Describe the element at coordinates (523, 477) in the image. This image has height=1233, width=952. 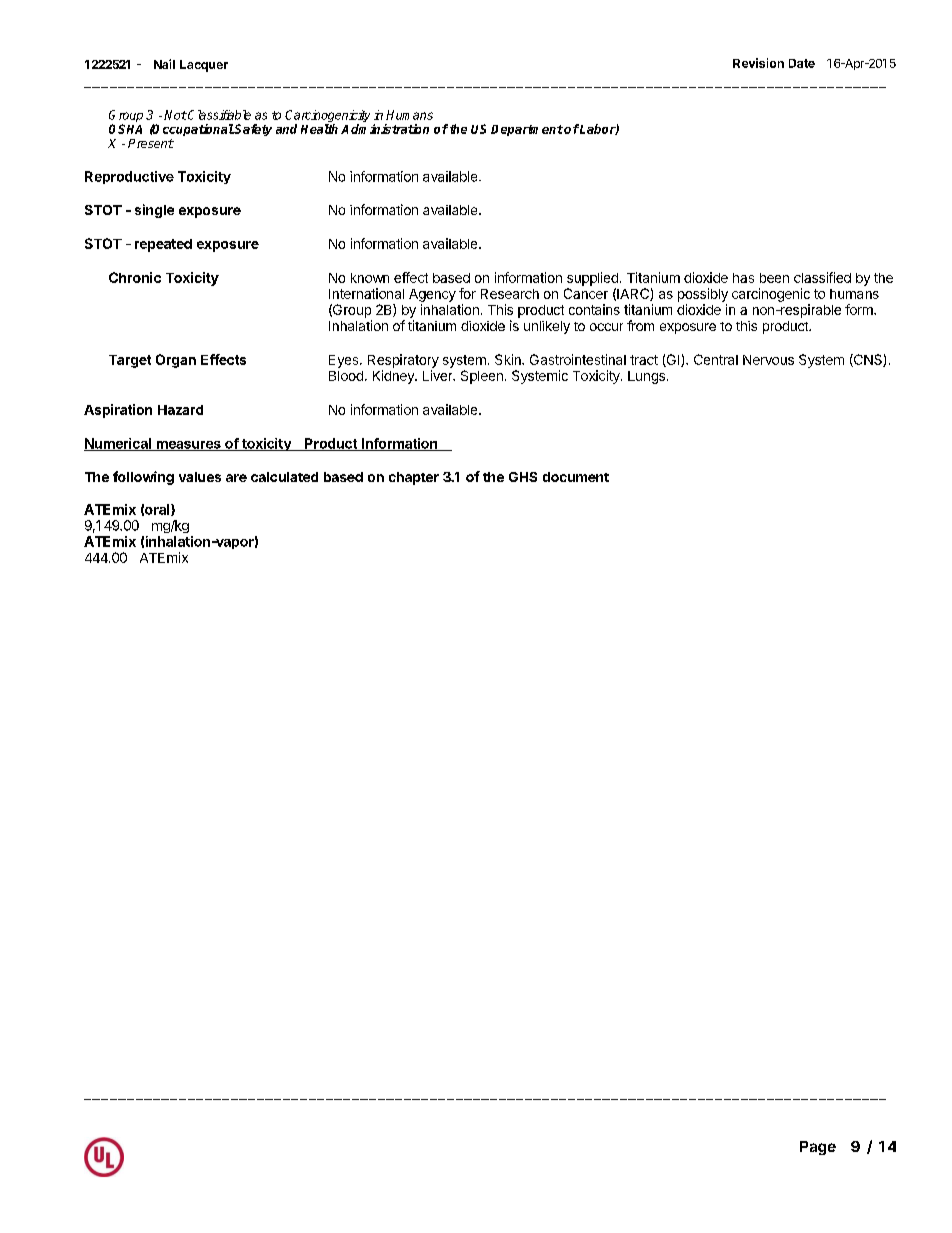
I see `GHS` at that location.
